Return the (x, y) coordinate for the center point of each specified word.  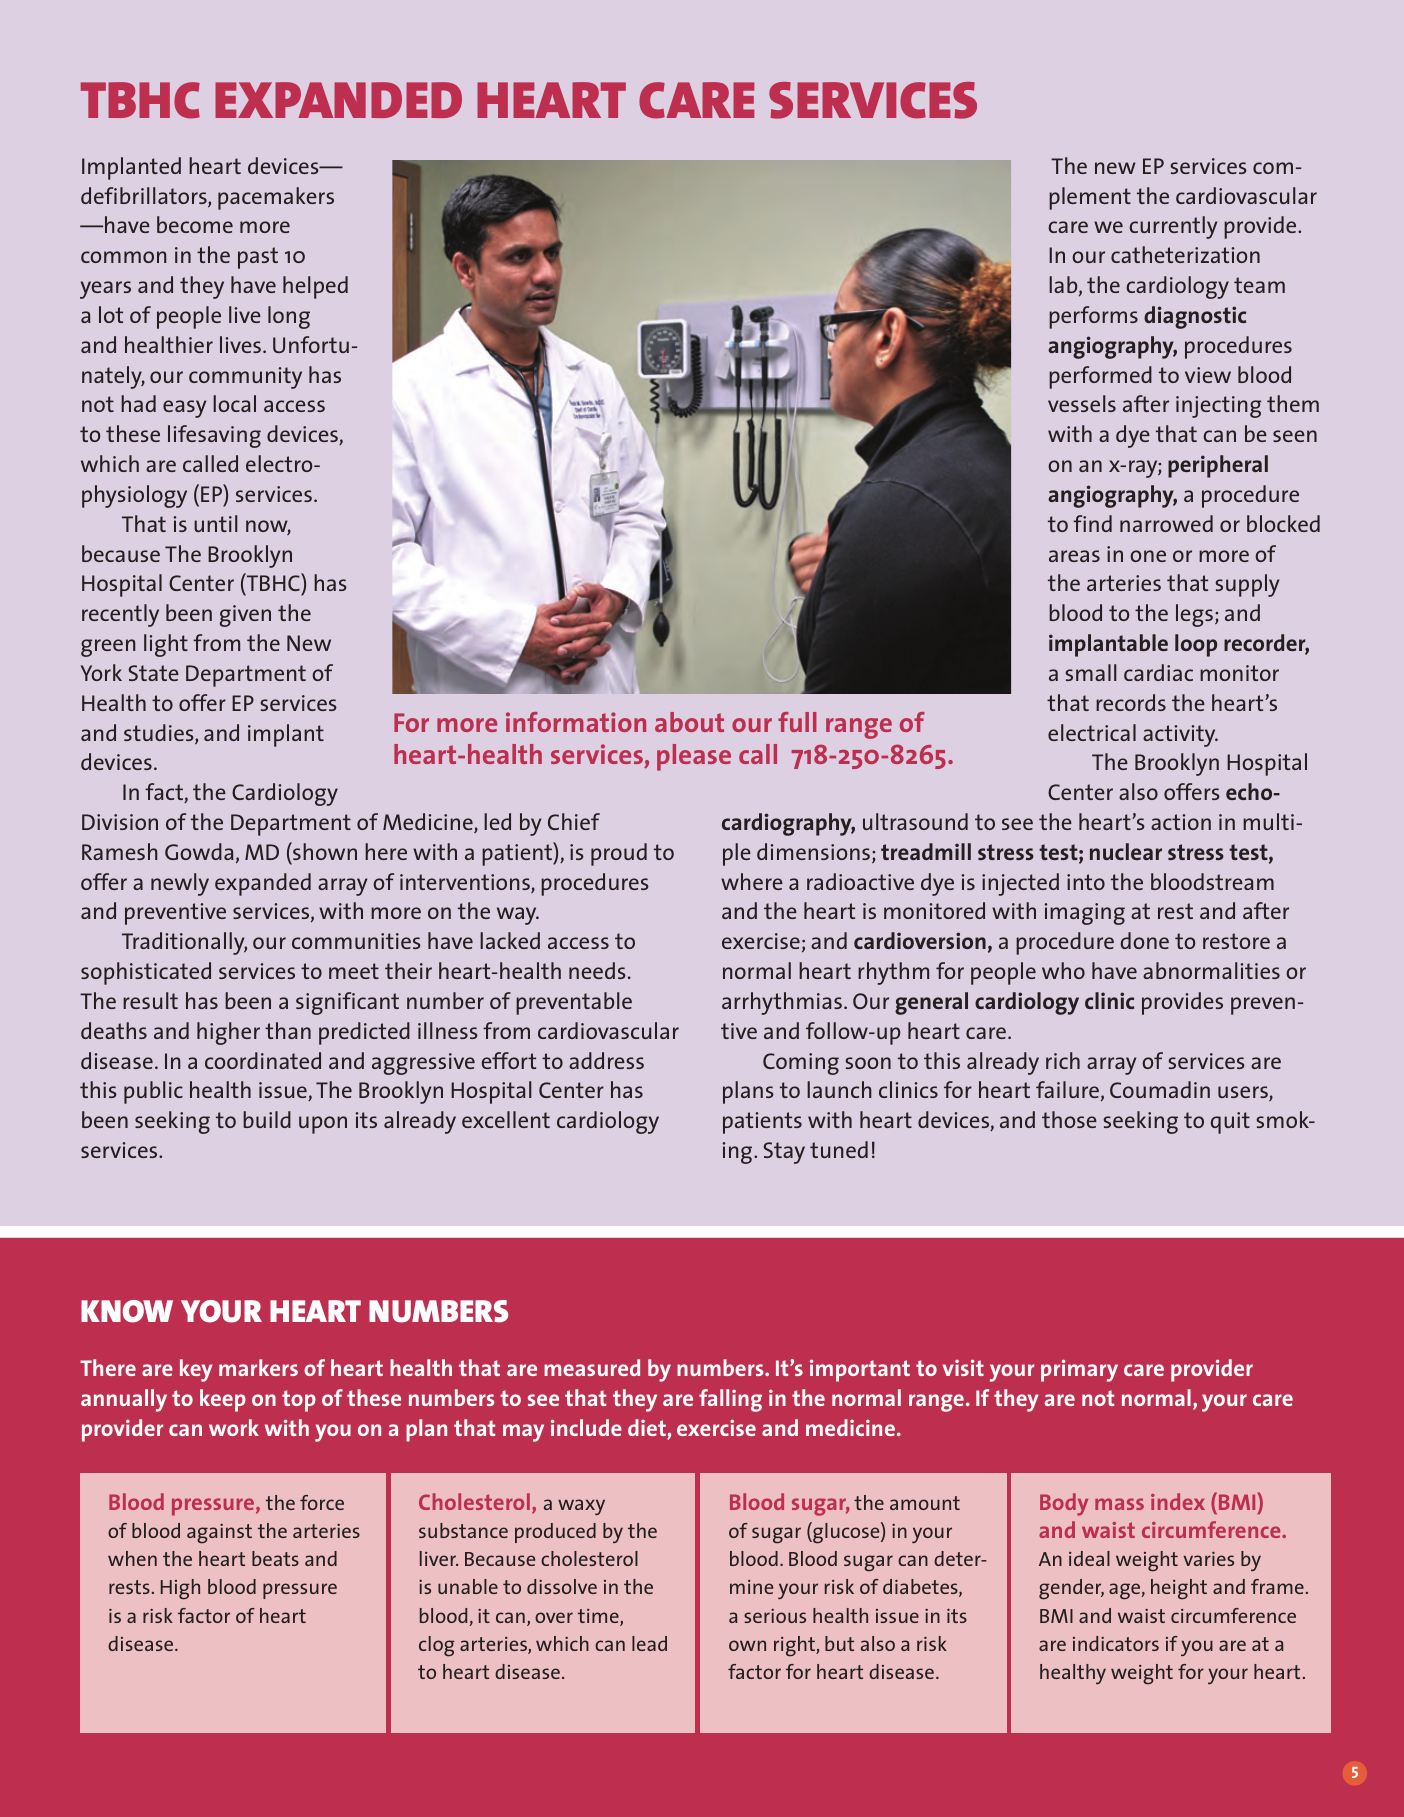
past (258, 258)
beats (275, 1558)
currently (1173, 227)
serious (775, 1616)
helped (315, 287)
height (1179, 1589)
